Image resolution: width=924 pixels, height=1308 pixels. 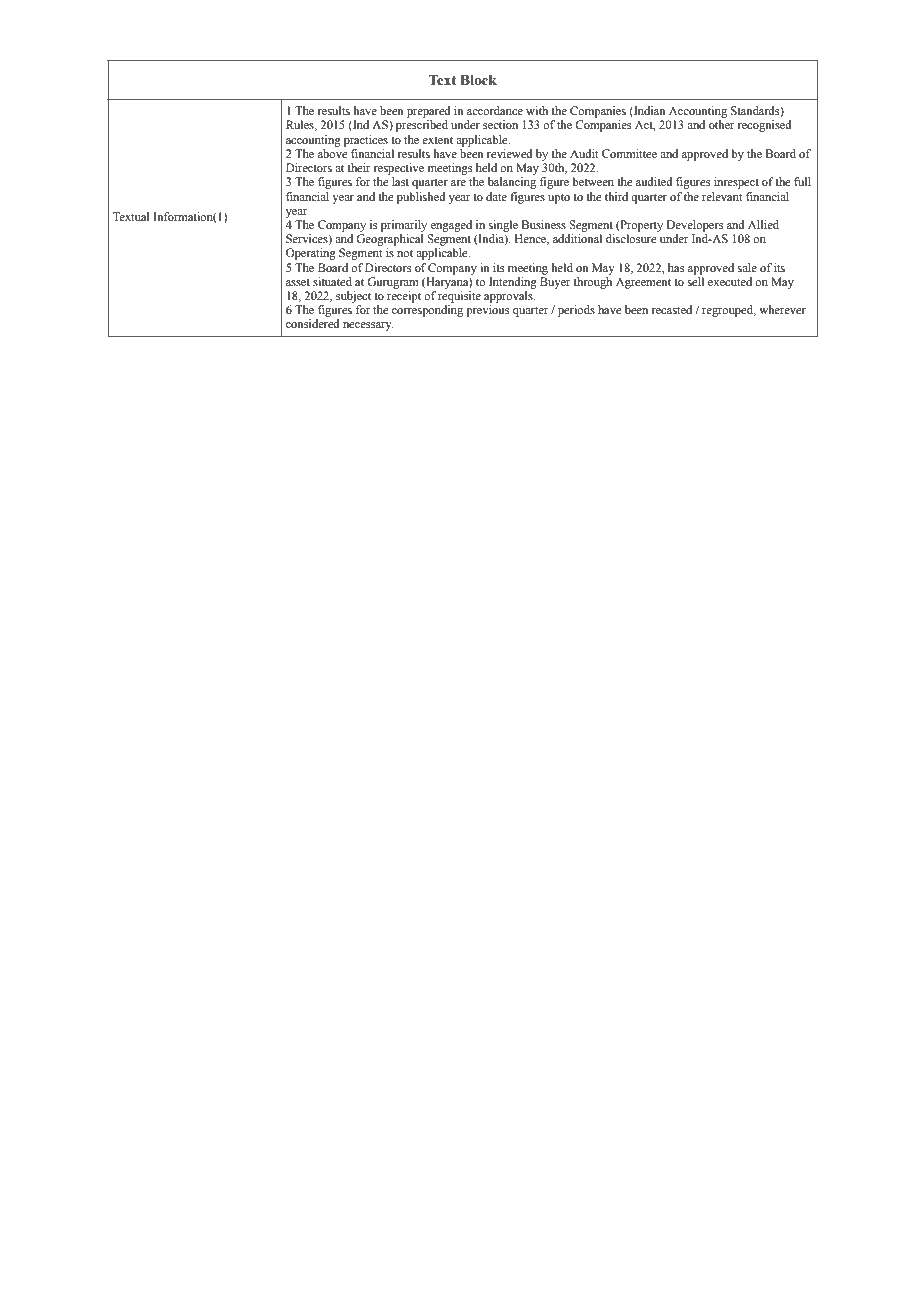 I want to click on other, so click(x=722, y=124).
